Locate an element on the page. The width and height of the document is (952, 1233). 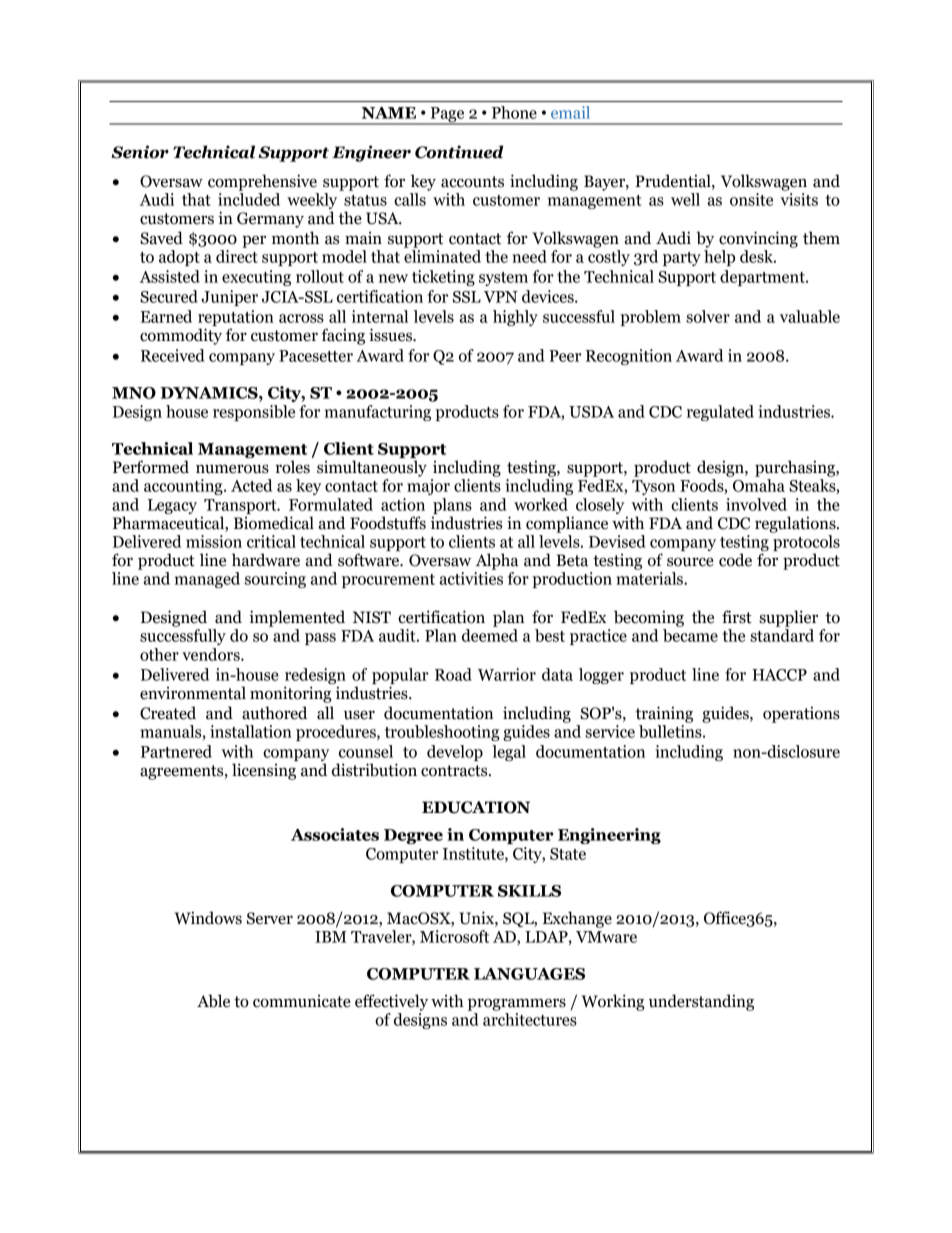
operations is located at coordinates (801, 714).
